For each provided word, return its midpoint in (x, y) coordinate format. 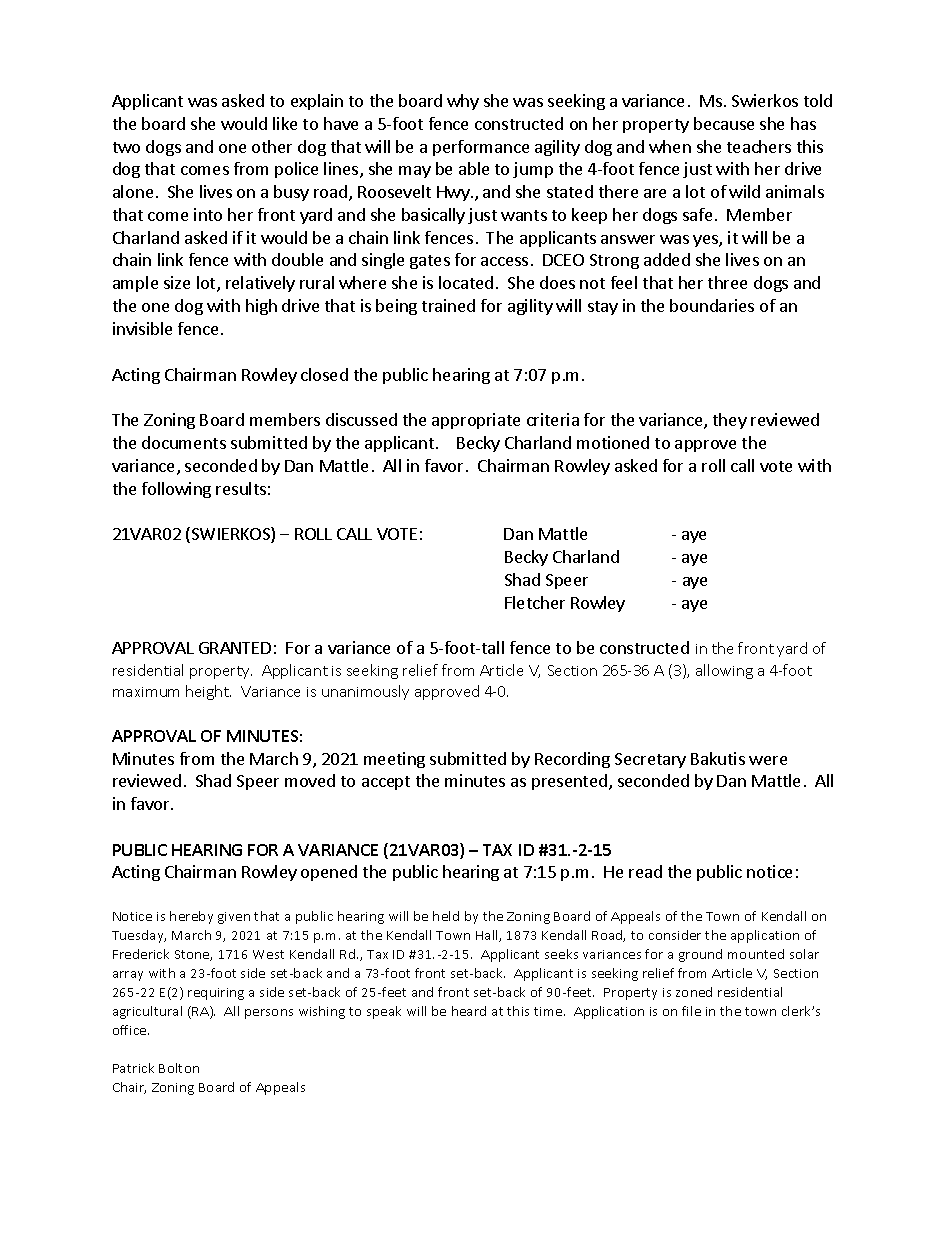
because (724, 123)
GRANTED (235, 648)
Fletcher (535, 602)
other (272, 146)
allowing (724, 671)
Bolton (179, 1068)
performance (481, 148)
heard (469, 1011)
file (691, 1011)
